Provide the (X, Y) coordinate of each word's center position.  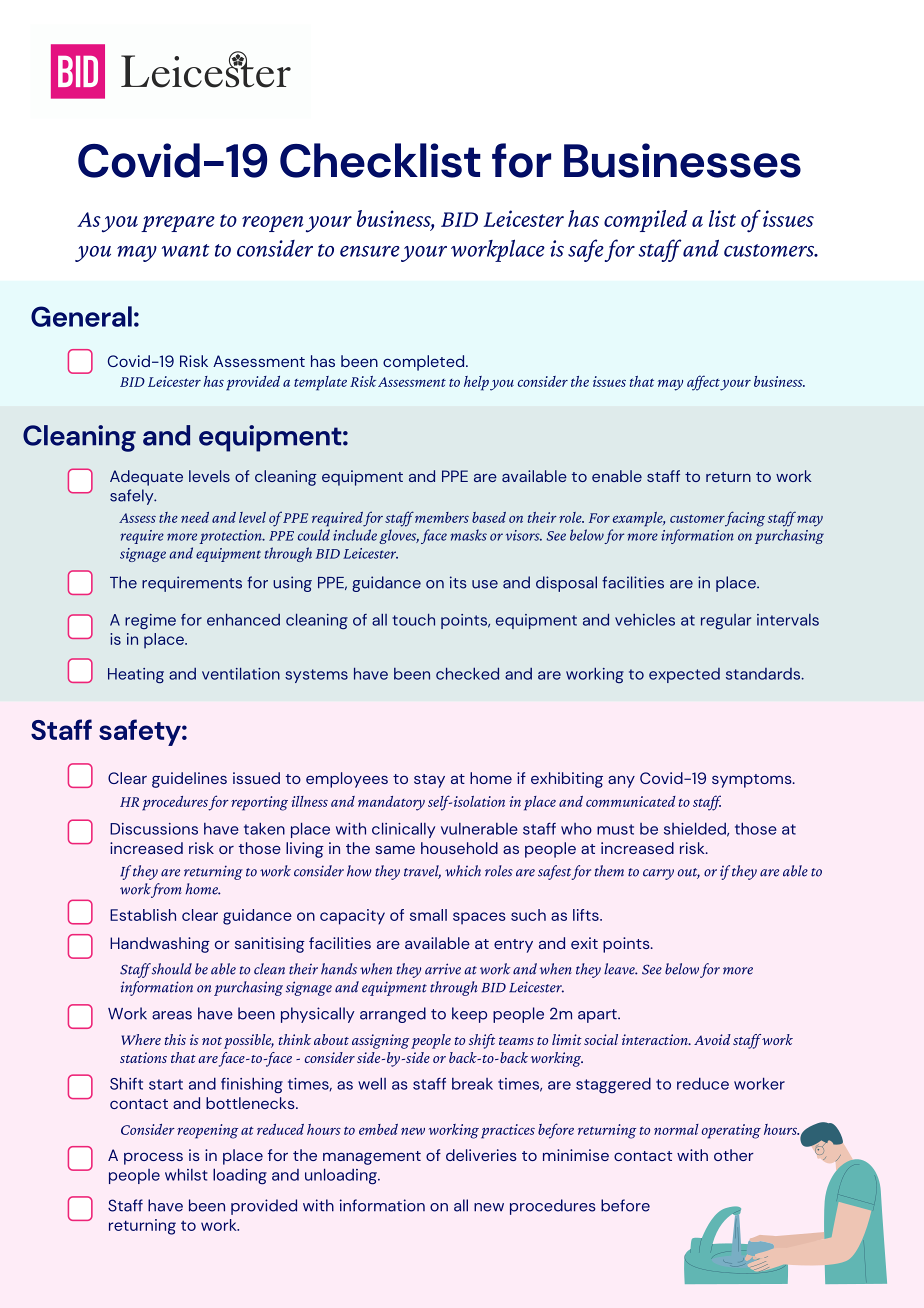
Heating (136, 676)
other (734, 1155)
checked (467, 674)
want (185, 250)
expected (684, 675)
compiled (646, 221)
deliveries (481, 1155)
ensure (370, 251)
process (153, 1158)
